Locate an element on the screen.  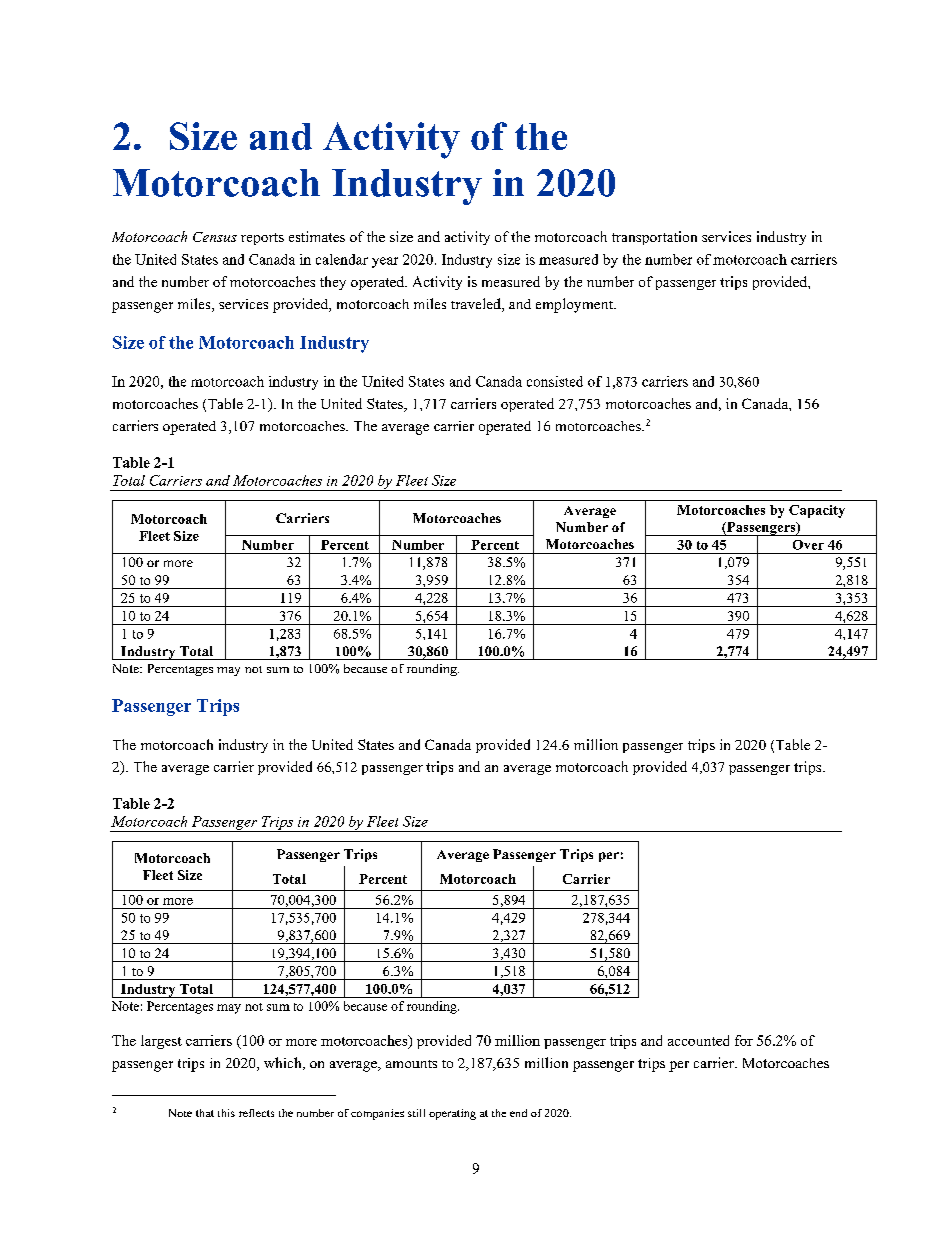
employment is located at coordinates (575, 305).
